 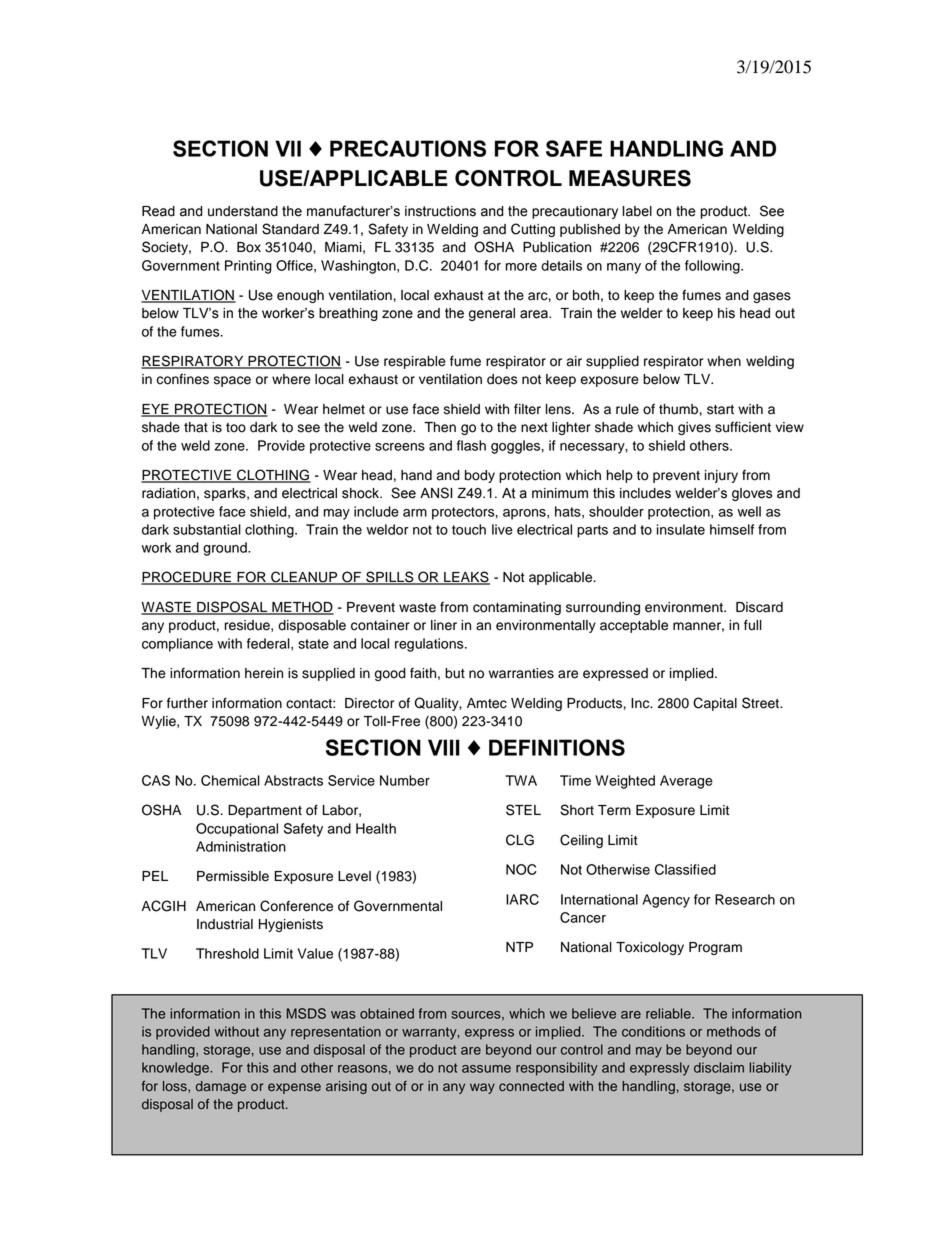 What do you see at coordinates (444, 747) in the document?
I see `VIII` at bounding box center [444, 747].
